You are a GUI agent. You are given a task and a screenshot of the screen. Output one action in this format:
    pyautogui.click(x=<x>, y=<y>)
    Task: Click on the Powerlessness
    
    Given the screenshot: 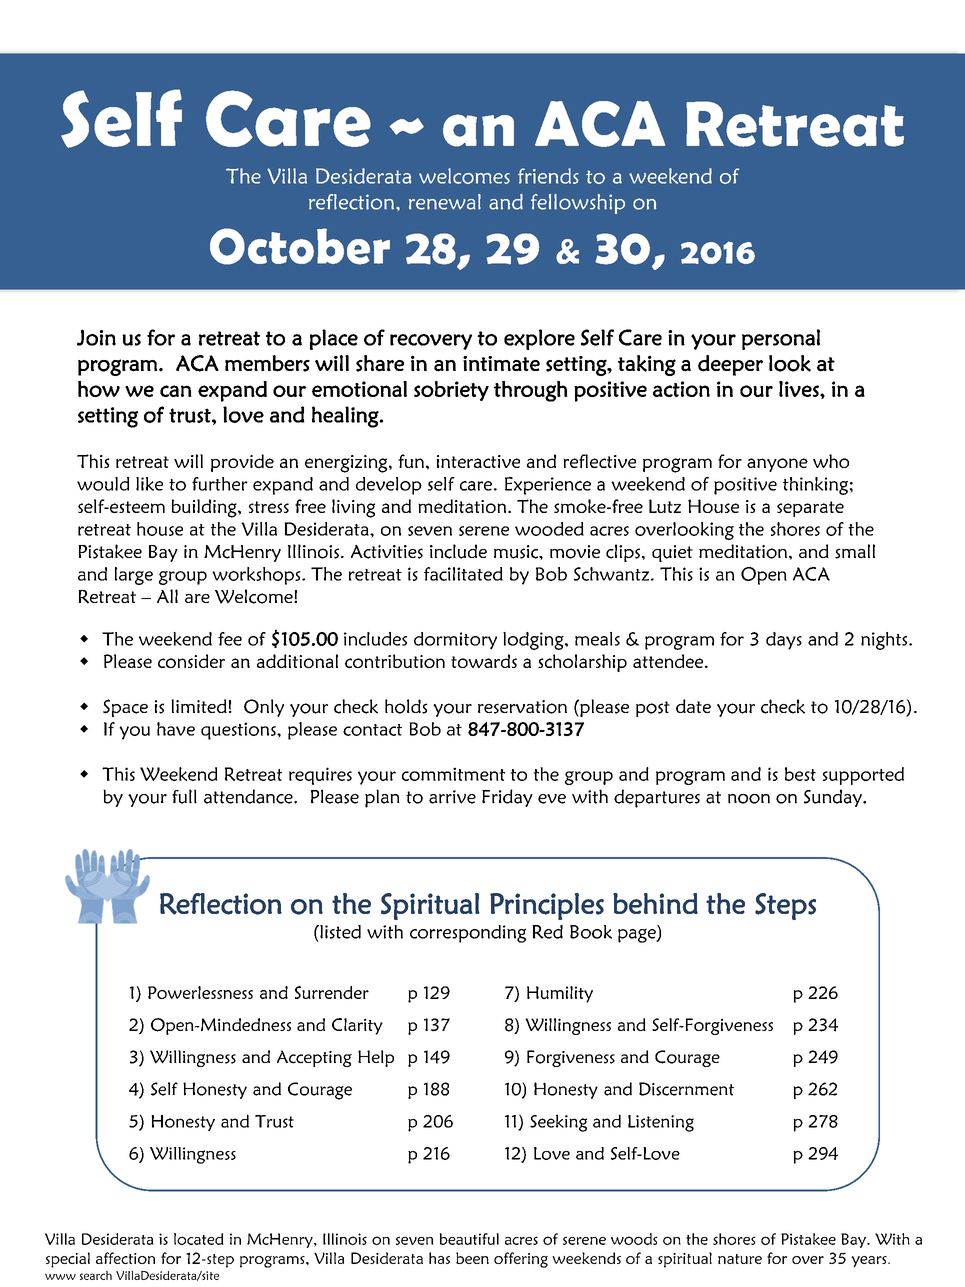 What is the action you would take?
    pyautogui.click(x=200, y=992)
